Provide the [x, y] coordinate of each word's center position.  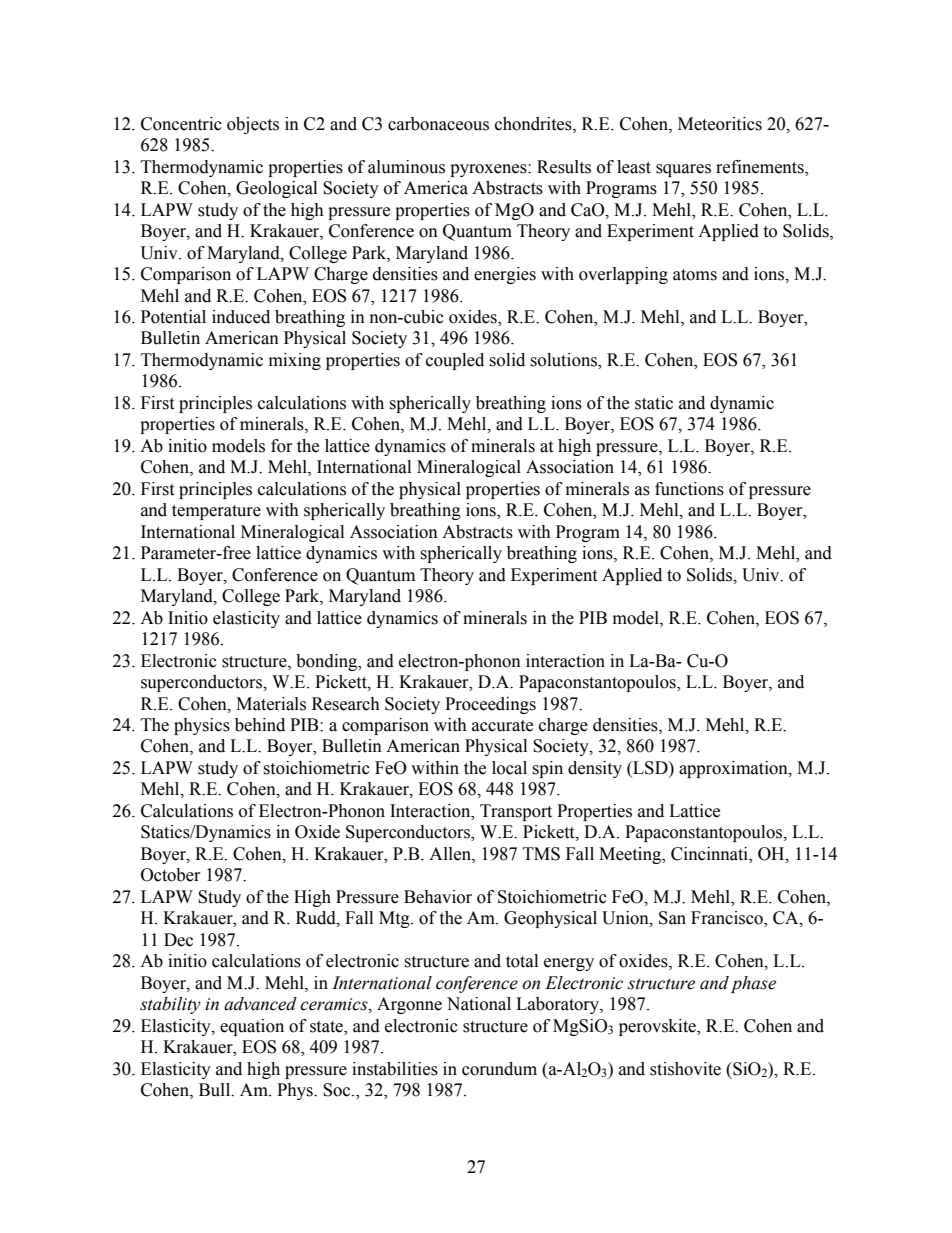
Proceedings [490, 705]
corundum [499, 1069]
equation [252, 1027]
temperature [216, 512]
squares [683, 170]
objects [253, 125]
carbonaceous [438, 124]
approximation [734, 769]
